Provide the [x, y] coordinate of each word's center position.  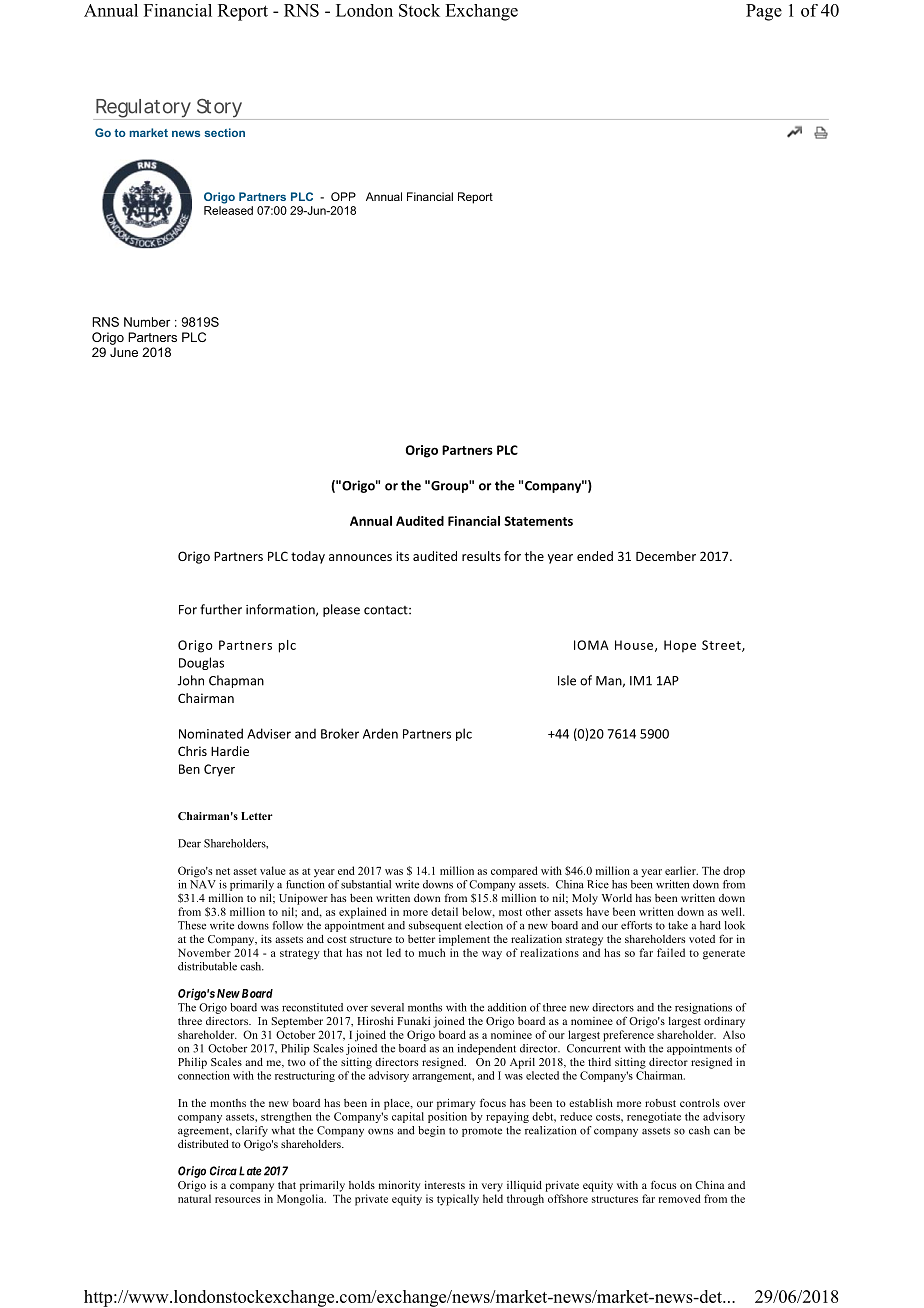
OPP [343, 196]
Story [219, 109]
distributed [203, 1144]
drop [734, 872]
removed [680, 1198]
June [124, 352]
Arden [380, 733]
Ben [189, 769]
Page [764, 12]
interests [445, 1185]
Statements [538, 521]
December [666, 556]
